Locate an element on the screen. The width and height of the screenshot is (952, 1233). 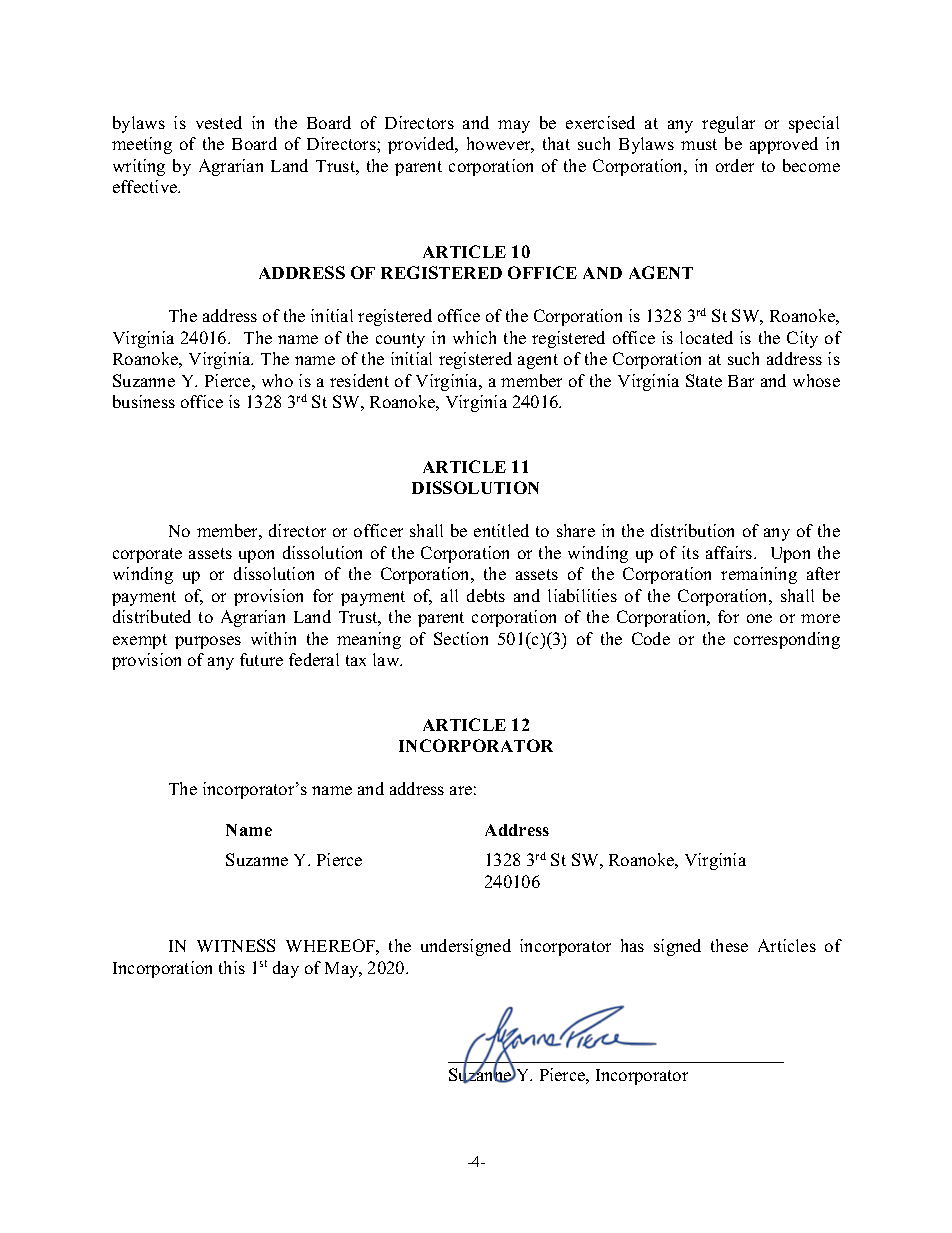
provided is located at coordinates (422, 145).
